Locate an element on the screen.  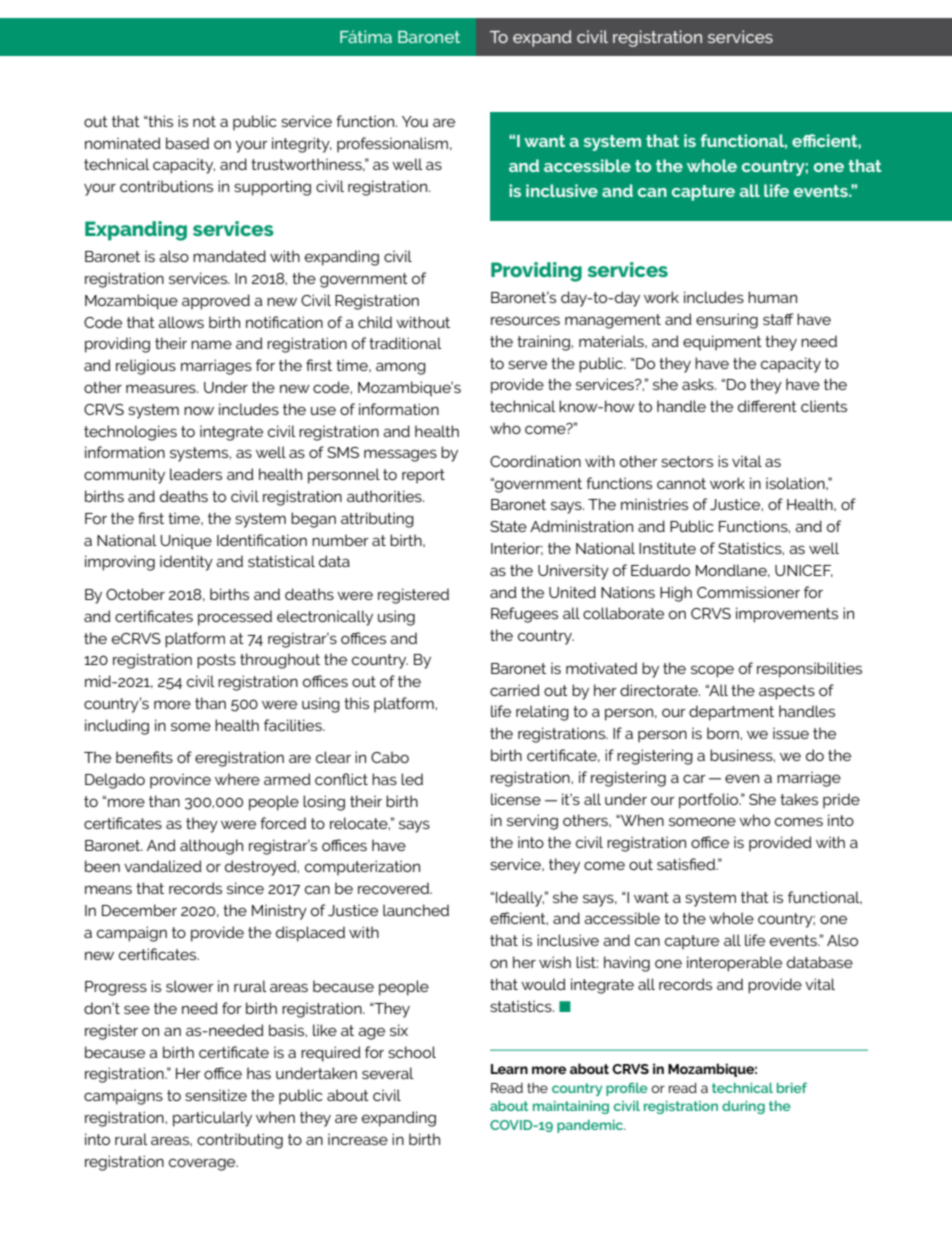
during is located at coordinates (743, 1107).
